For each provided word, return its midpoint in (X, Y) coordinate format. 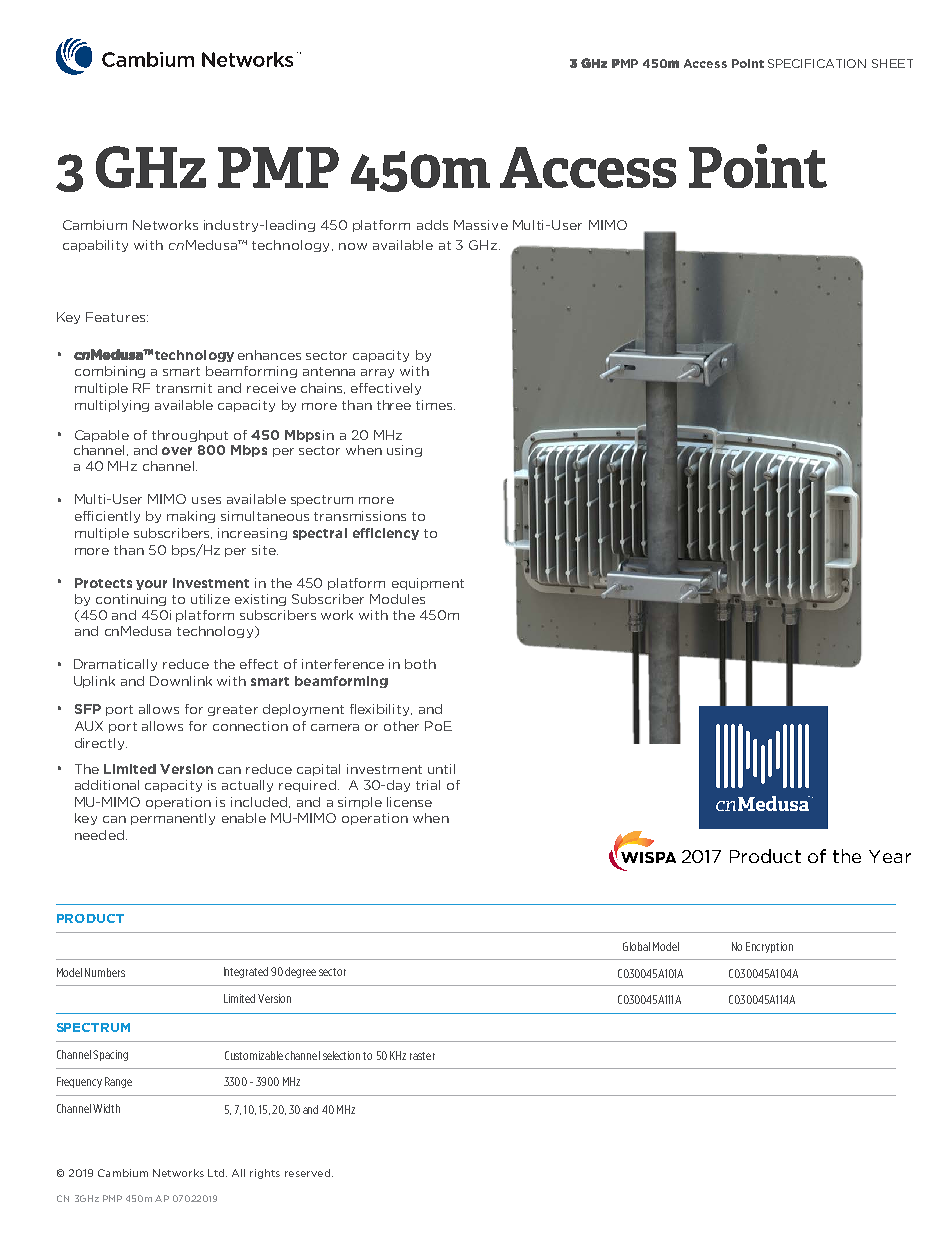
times (435, 405)
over (177, 451)
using (404, 451)
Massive (481, 225)
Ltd (217, 1173)
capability (95, 246)
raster (422, 1056)
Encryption (769, 947)
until (441, 769)
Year (890, 856)
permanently (173, 819)
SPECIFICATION (817, 63)
